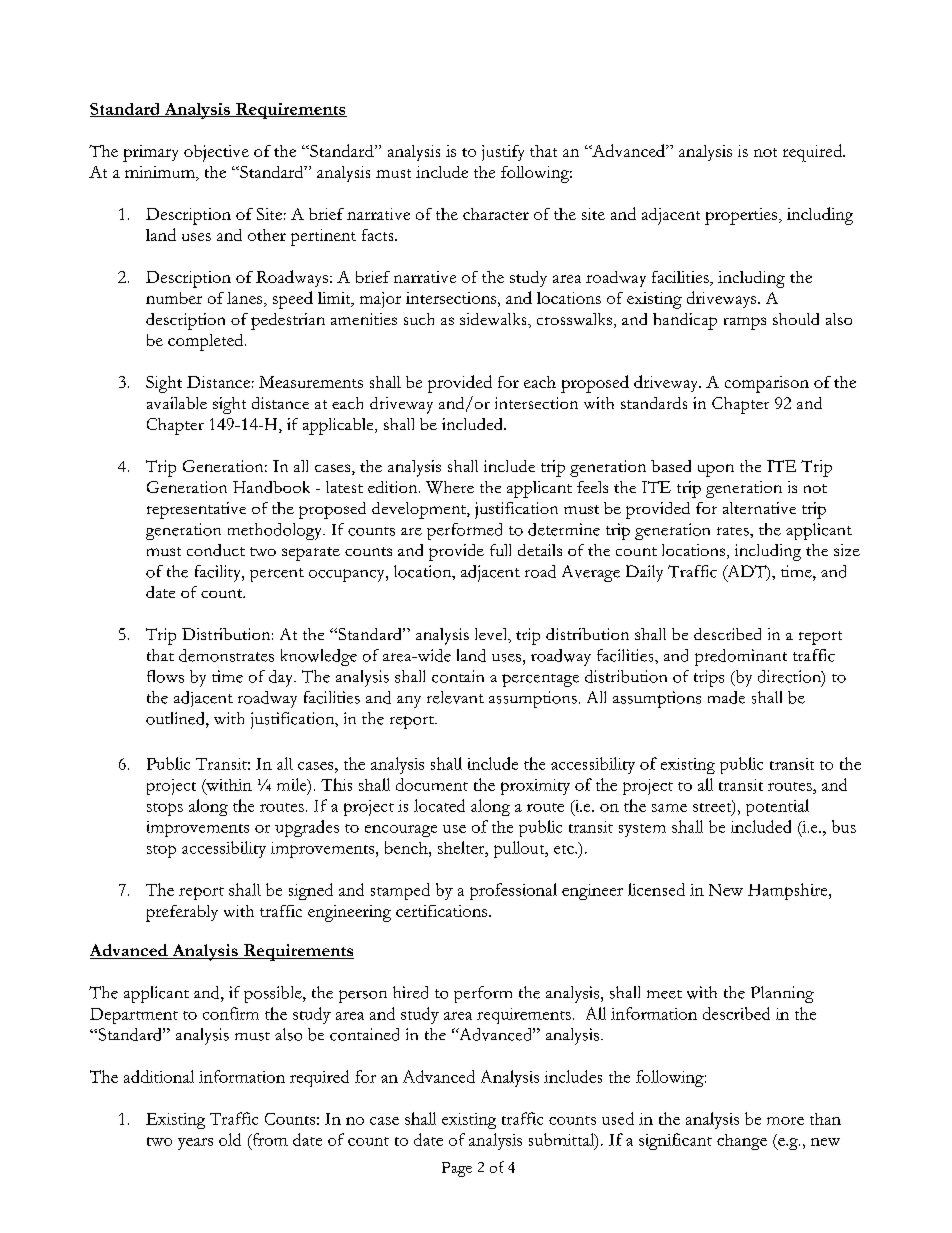  I want to click on objective, so click(216, 153).
